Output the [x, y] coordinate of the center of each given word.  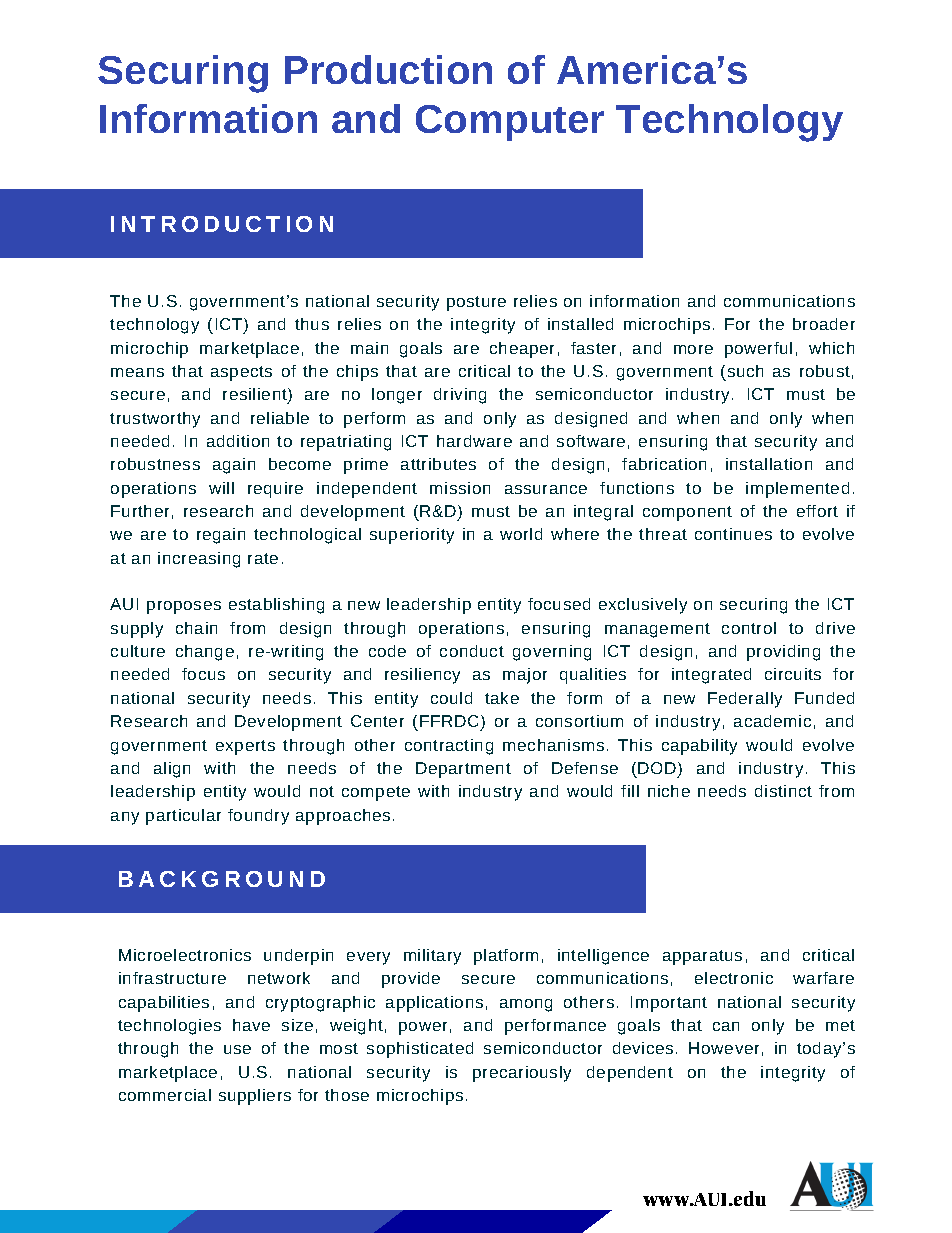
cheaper [522, 350]
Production [388, 69]
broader [824, 324]
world [521, 534]
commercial [165, 1095]
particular [183, 817]
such [745, 371]
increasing [199, 560]
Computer [510, 123]
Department [463, 770]
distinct [783, 791]
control [749, 628]
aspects [241, 373]
